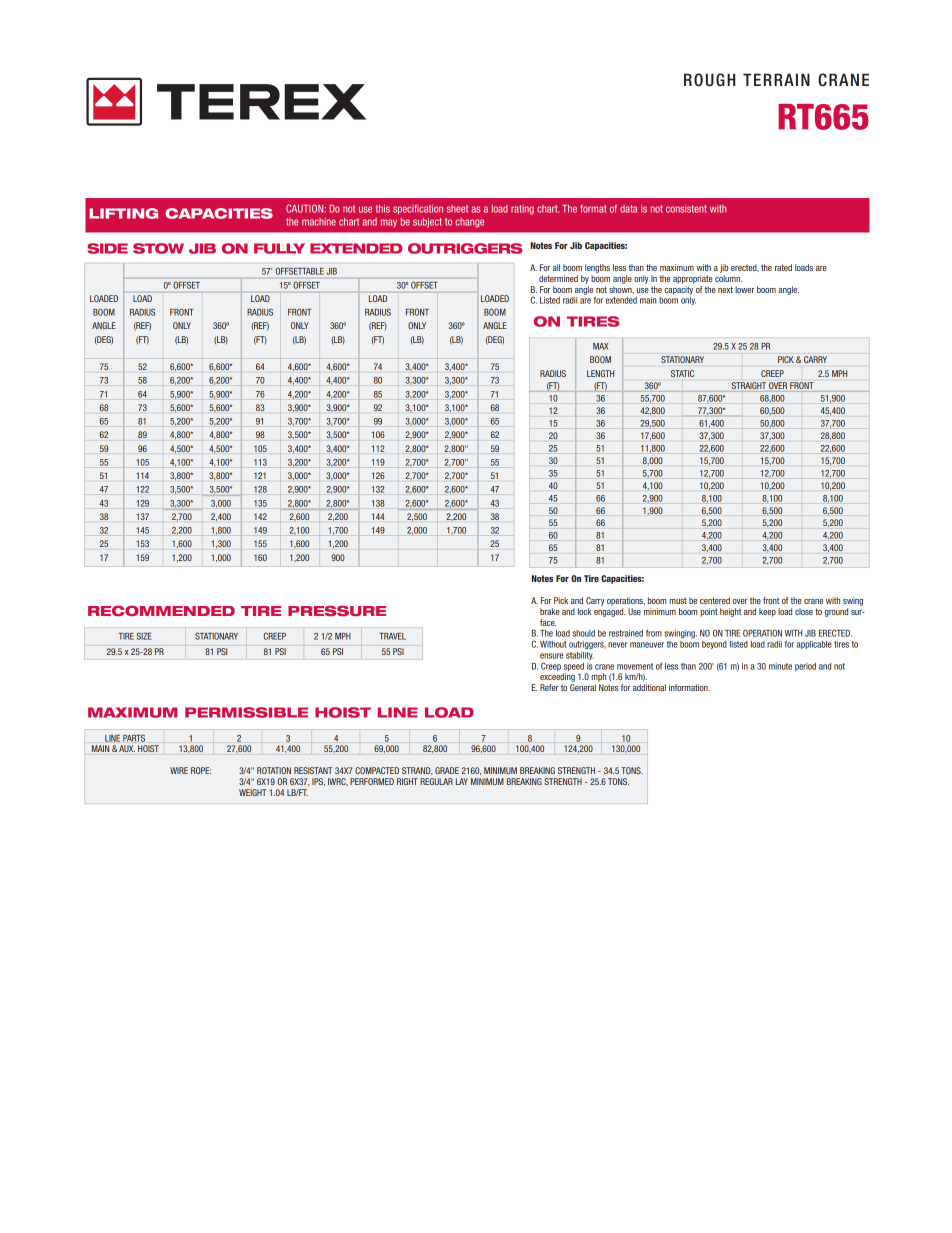 The image size is (952, 1233). Describe the element at coordinates (457, 209) in the screenshot. I see `sheet` at that location.
